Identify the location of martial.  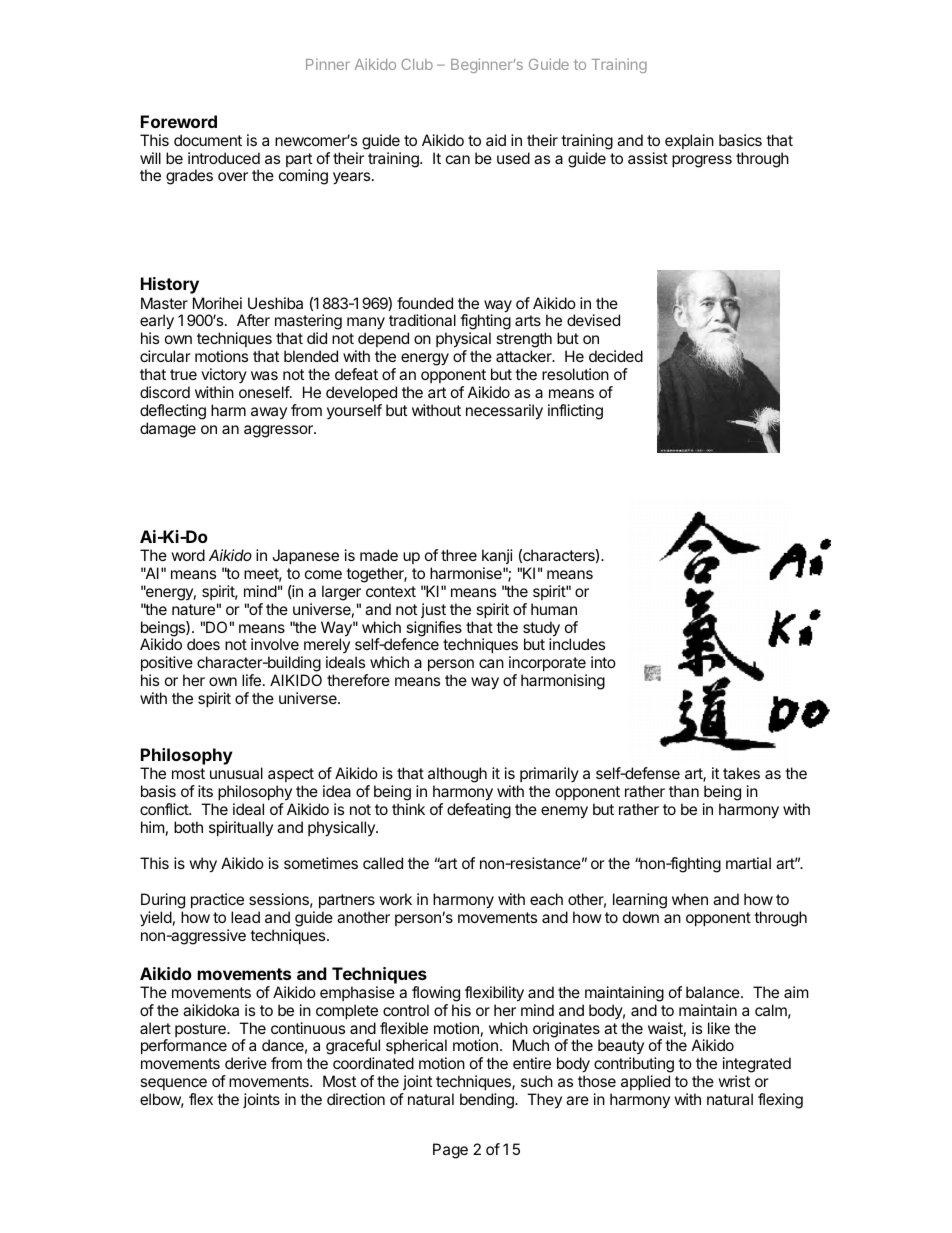
(748, 863).
